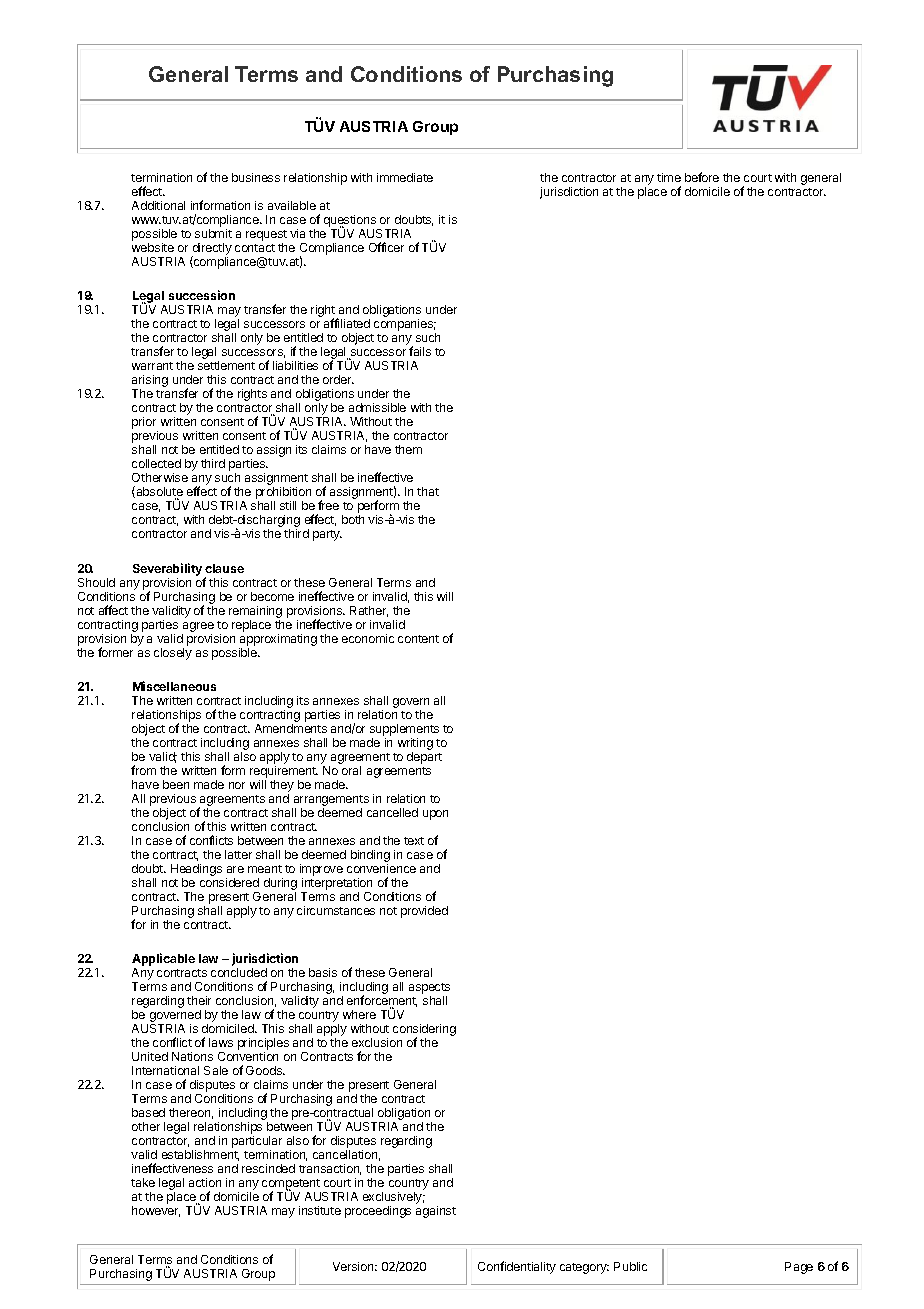  I want to click on Additional, so click(158, 205).
